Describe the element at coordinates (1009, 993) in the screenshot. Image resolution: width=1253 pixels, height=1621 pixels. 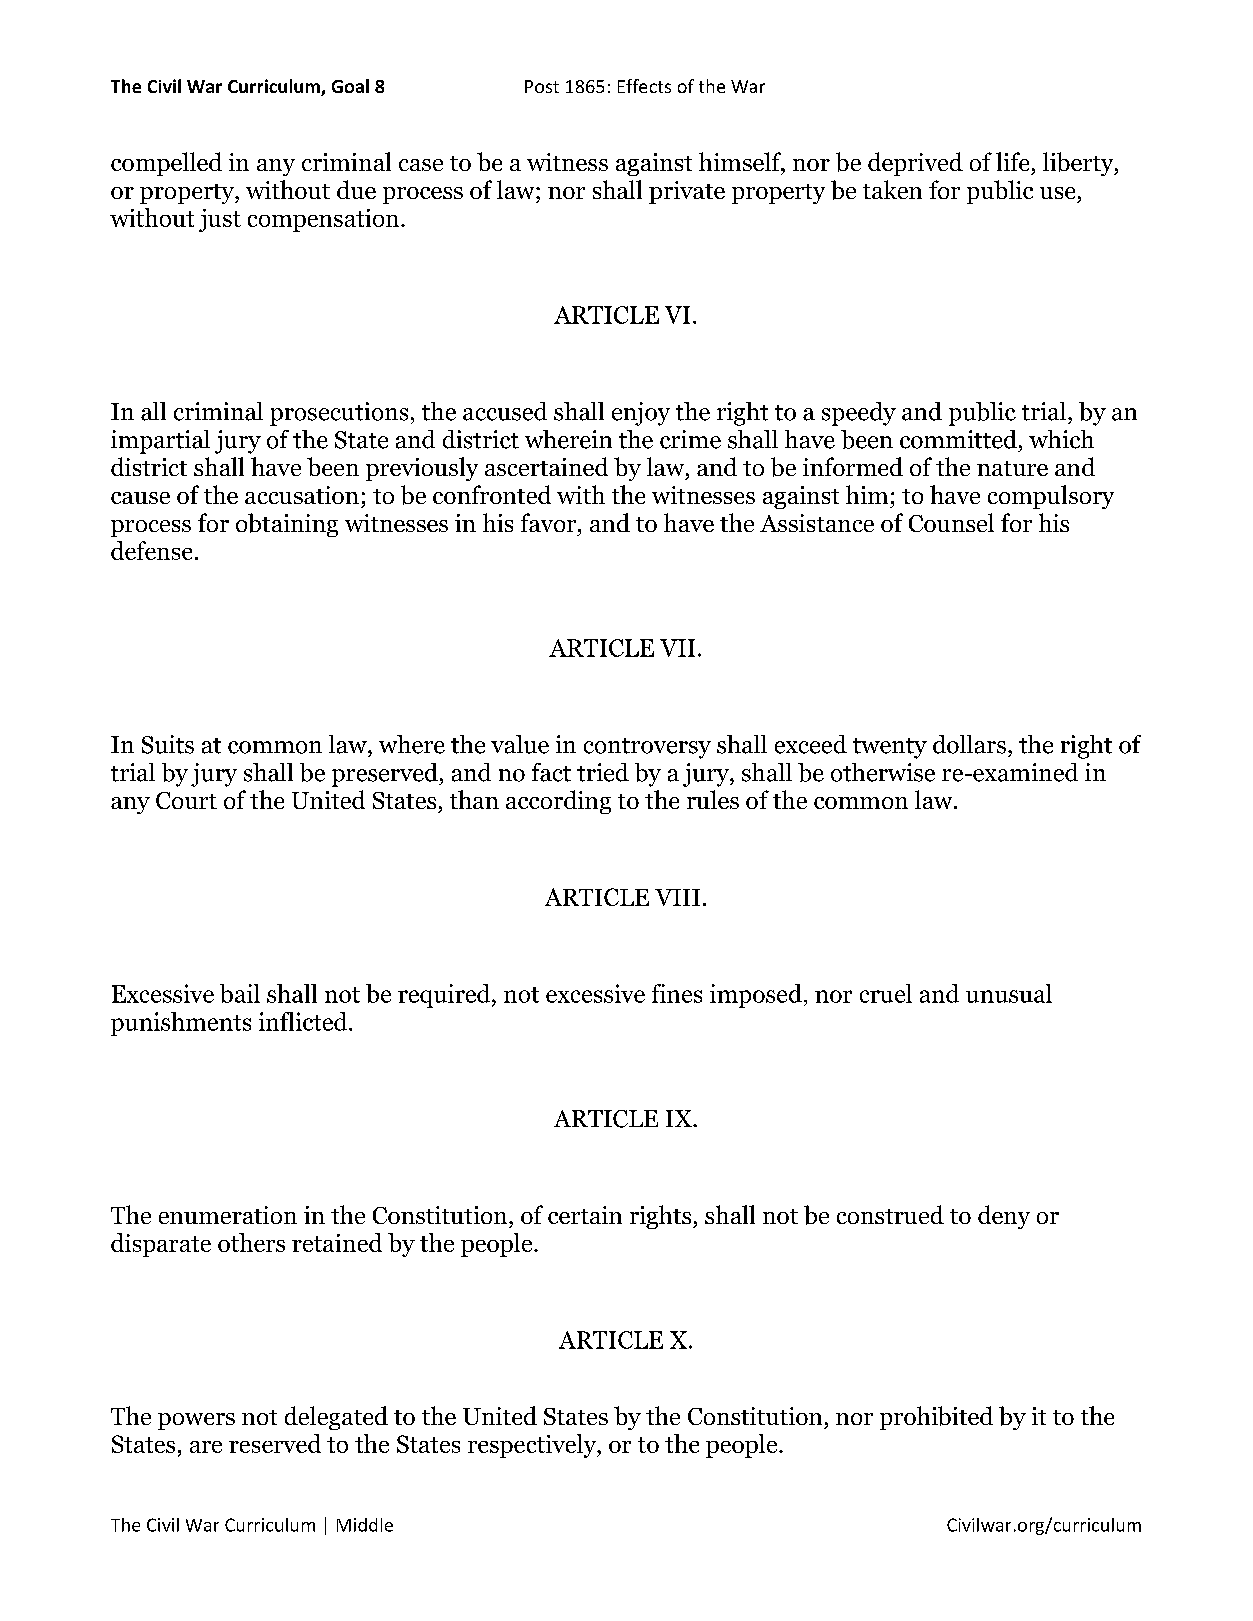
I see `unusual` at that location.
